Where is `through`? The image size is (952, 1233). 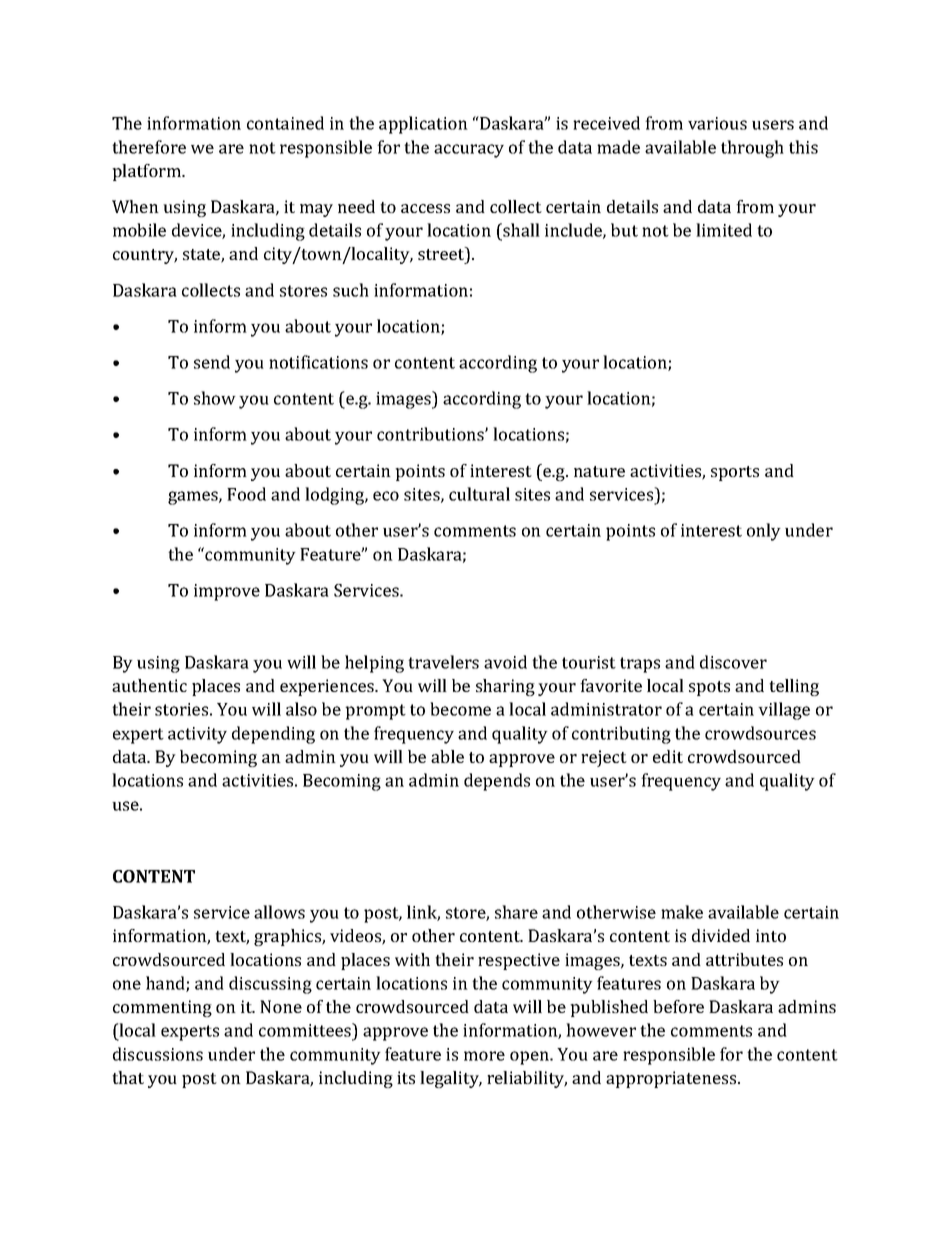 through is located at coordinates (752, 149).
